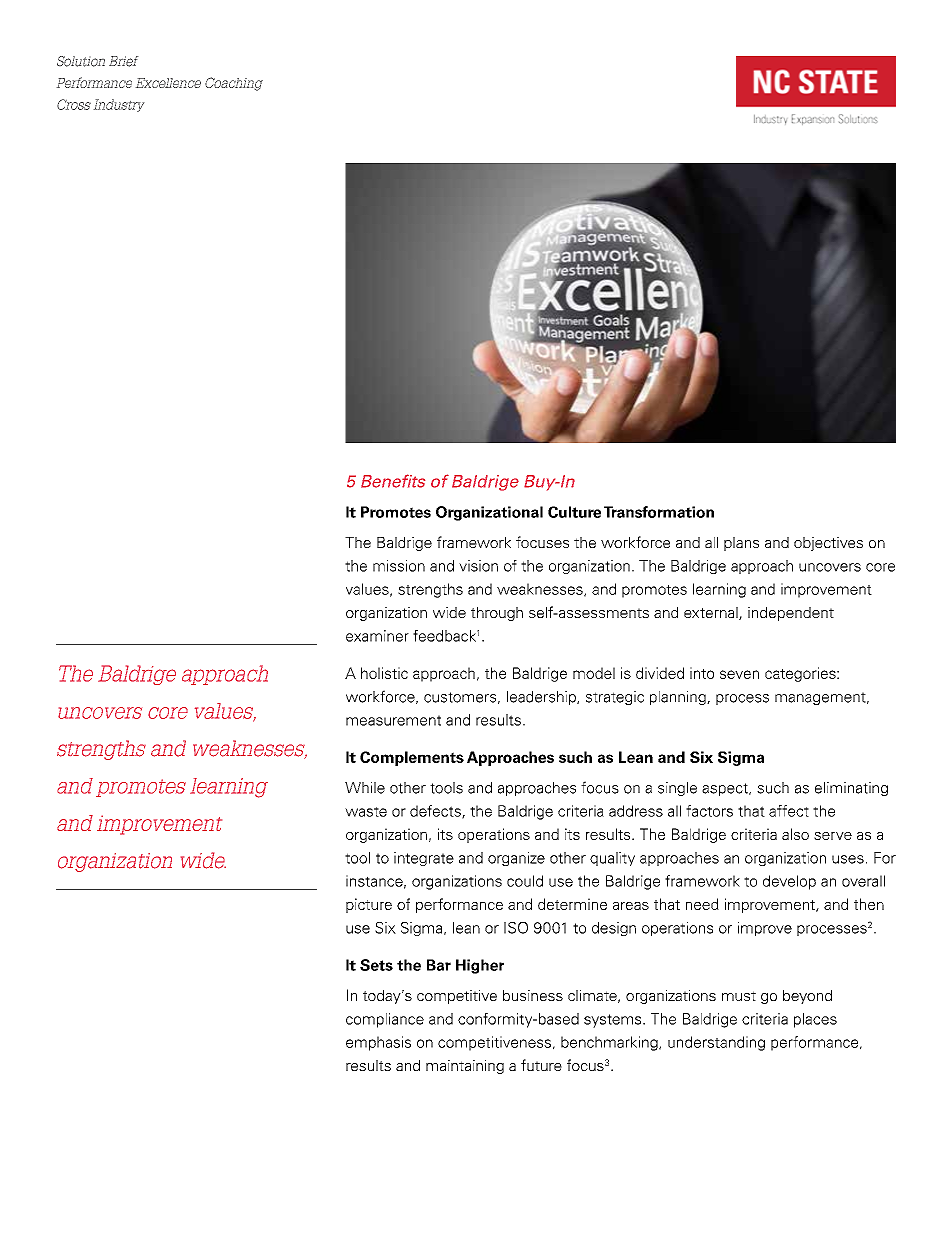  What do you see at coordinates (741, 544) in the screenshot?
I see `plans` at bounding box center [741, 544].
